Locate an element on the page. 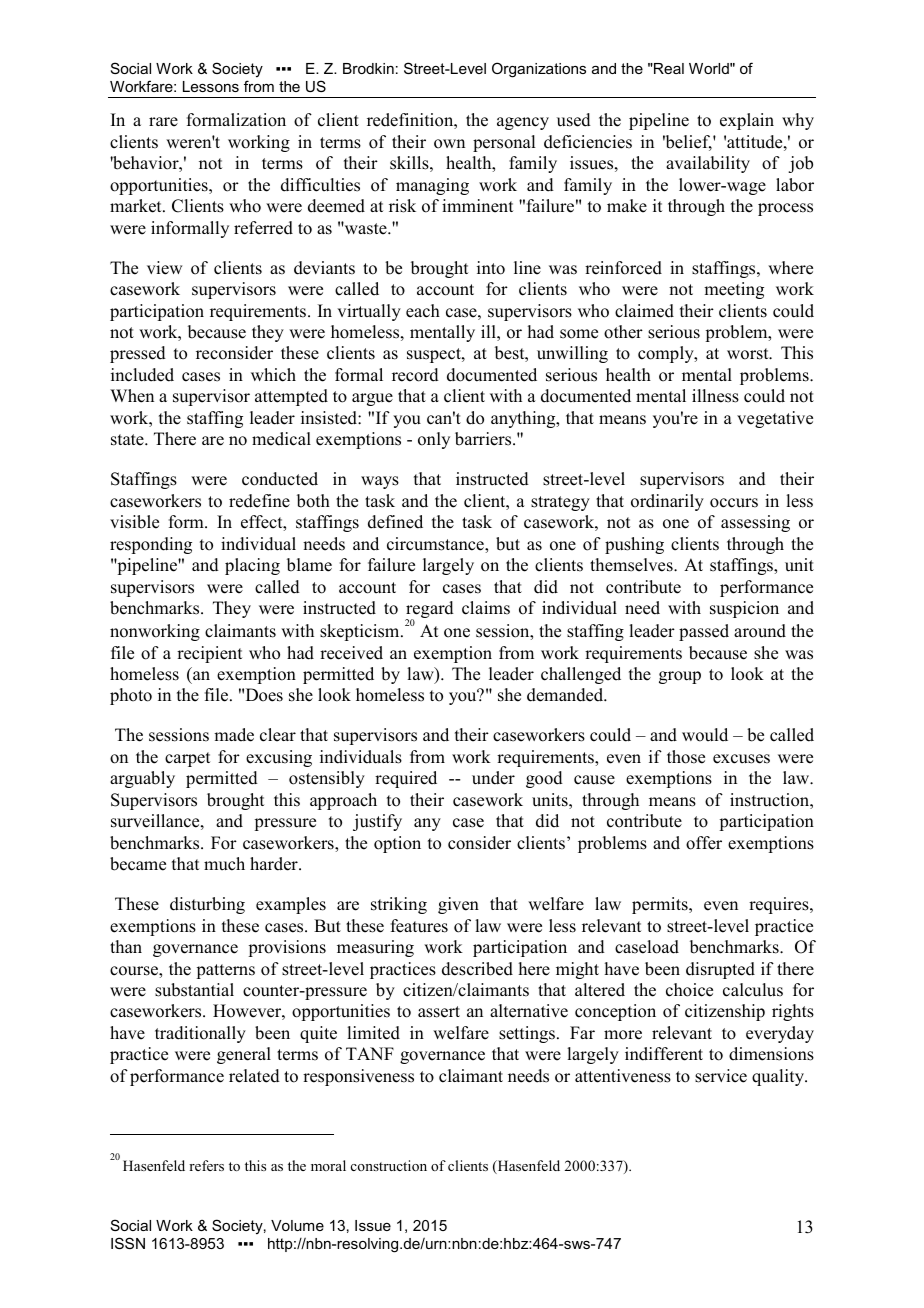 The image size is (924, 1308). passed is located at coordinates (704, 632).
